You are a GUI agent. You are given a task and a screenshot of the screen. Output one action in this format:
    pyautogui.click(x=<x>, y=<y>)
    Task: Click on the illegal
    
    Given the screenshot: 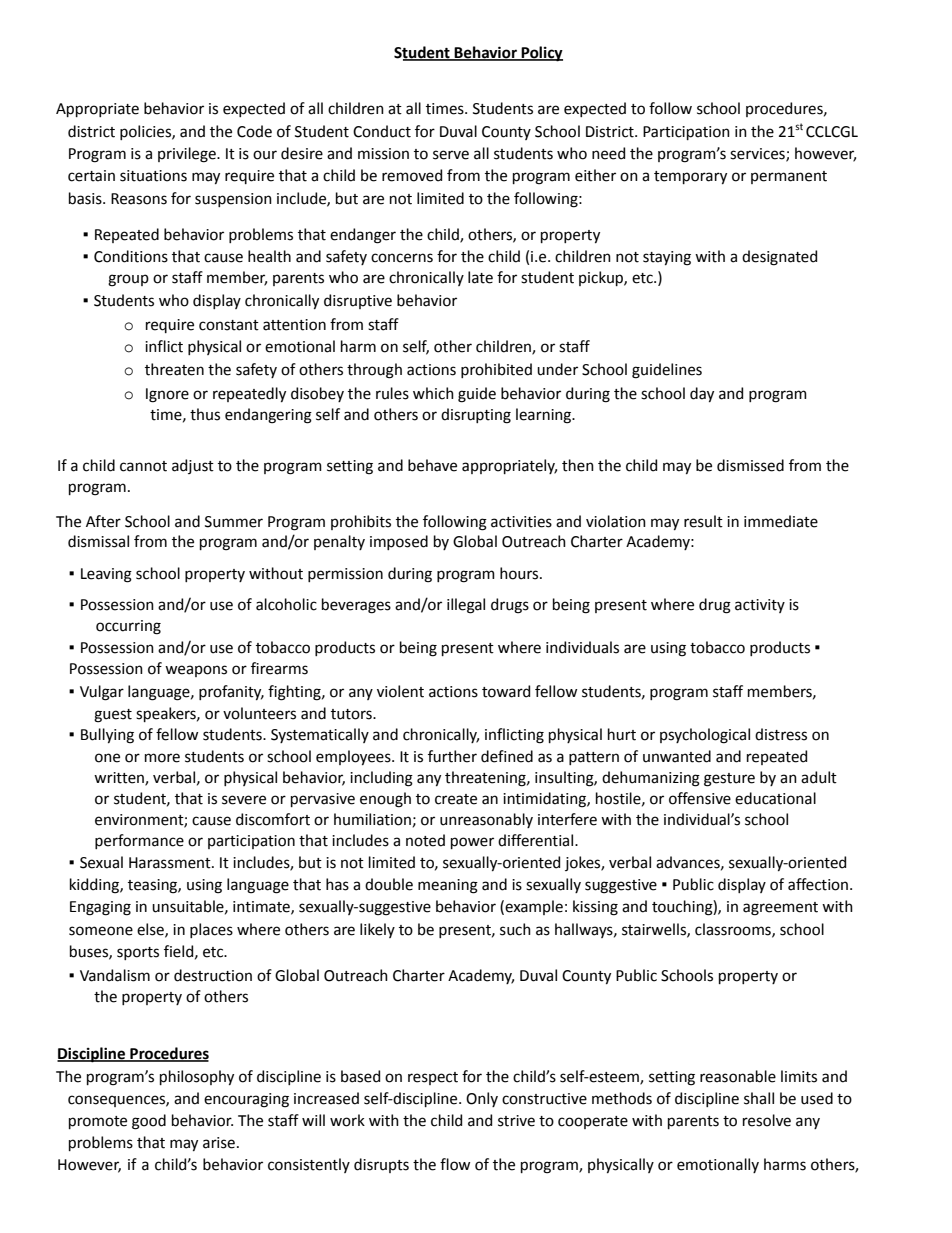 What is the action you would take?
    pyautogui.click(x=466, y=606)
